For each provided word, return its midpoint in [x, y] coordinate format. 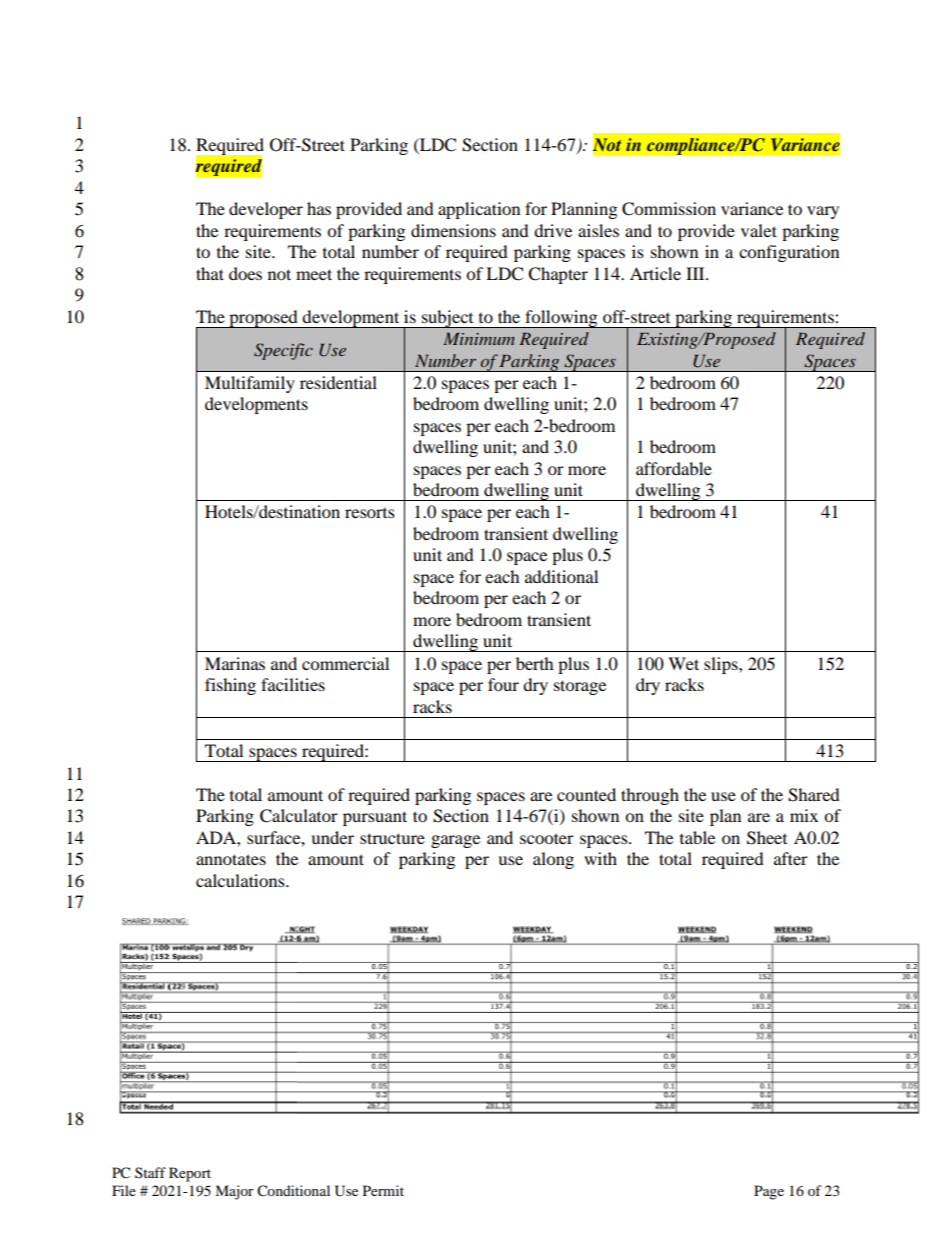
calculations [241, 880]
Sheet [767, 838]
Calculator [299, 816]
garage [455, 841]
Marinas [235, 663]
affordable [674, 468]
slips [722, 665]
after [791, 858]
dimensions [453, 230]
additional [561, 576]
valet [759, 230]
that [210, 273]
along [553, 860]
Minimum [479, 339]
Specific [283, 351]
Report [190, 1174]
